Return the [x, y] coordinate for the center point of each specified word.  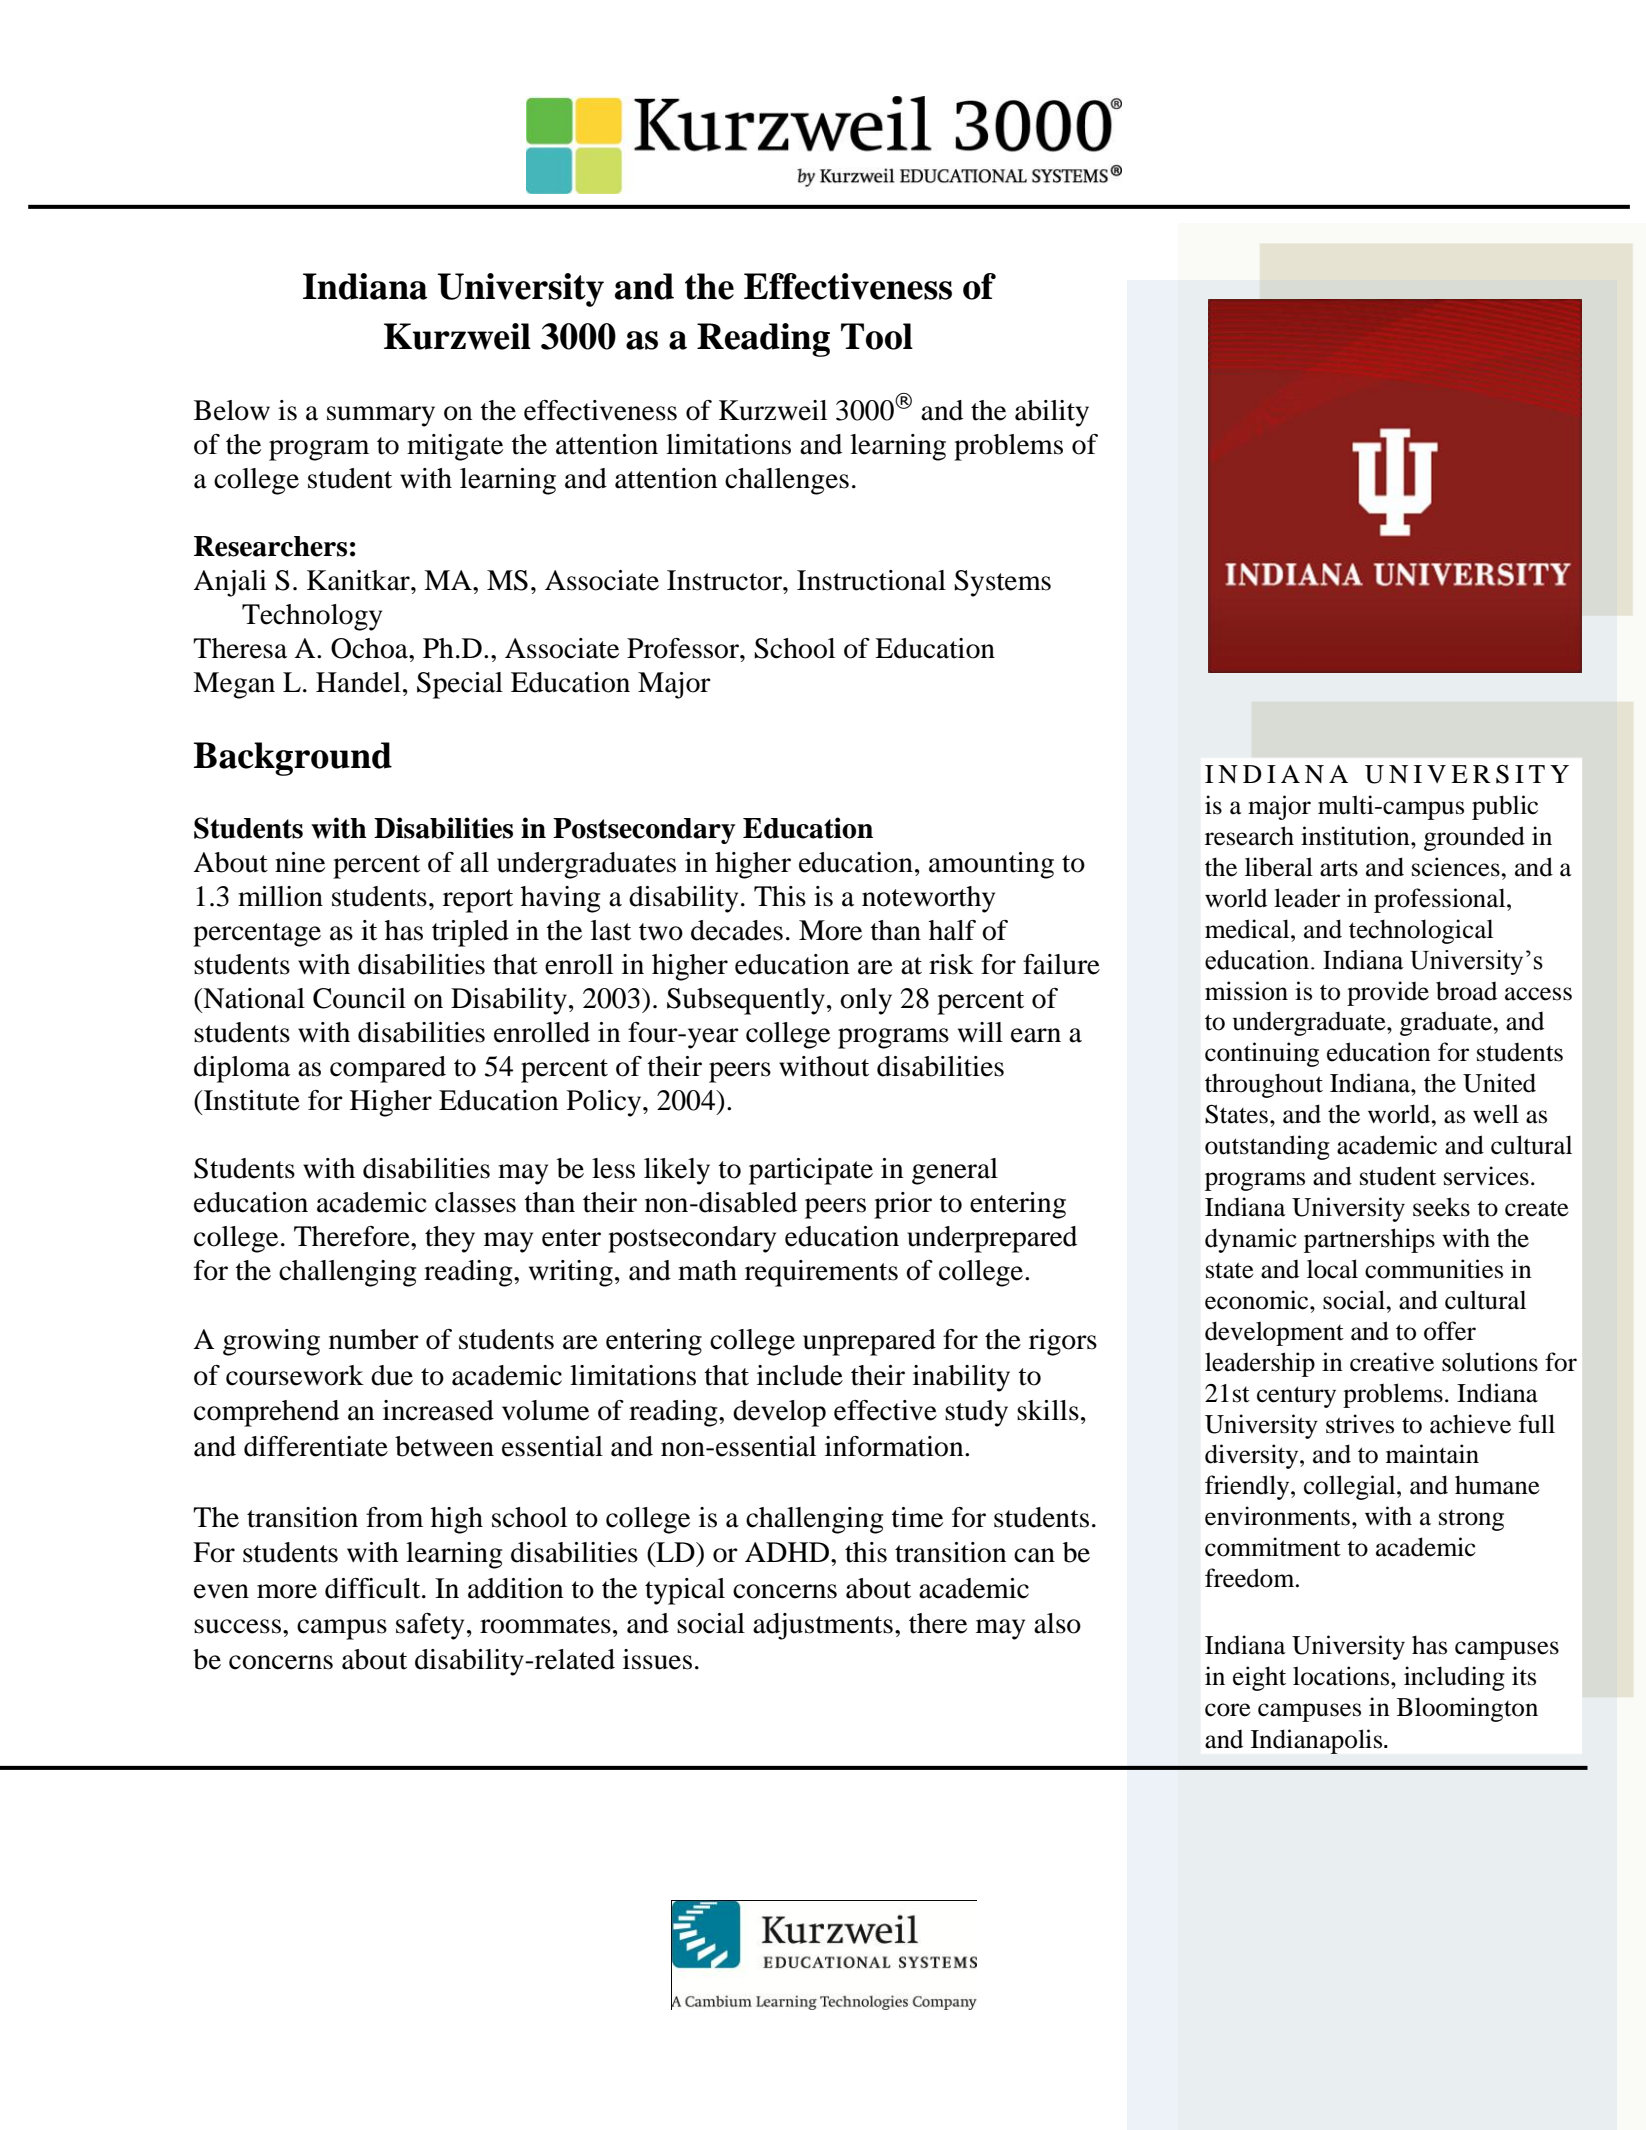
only [866, 1001]
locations [1342, 1676]
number [374, 1339]
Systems [1002, 583]
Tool [877, 336]
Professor [684, 648]
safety [430, 1626]
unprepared [869, 1342]
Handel [358, 682]
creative [1392, 1362]
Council [359, 998]
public [1505, 807]
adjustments [823, 1626]
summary [381, 416]
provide [1388, 993]
